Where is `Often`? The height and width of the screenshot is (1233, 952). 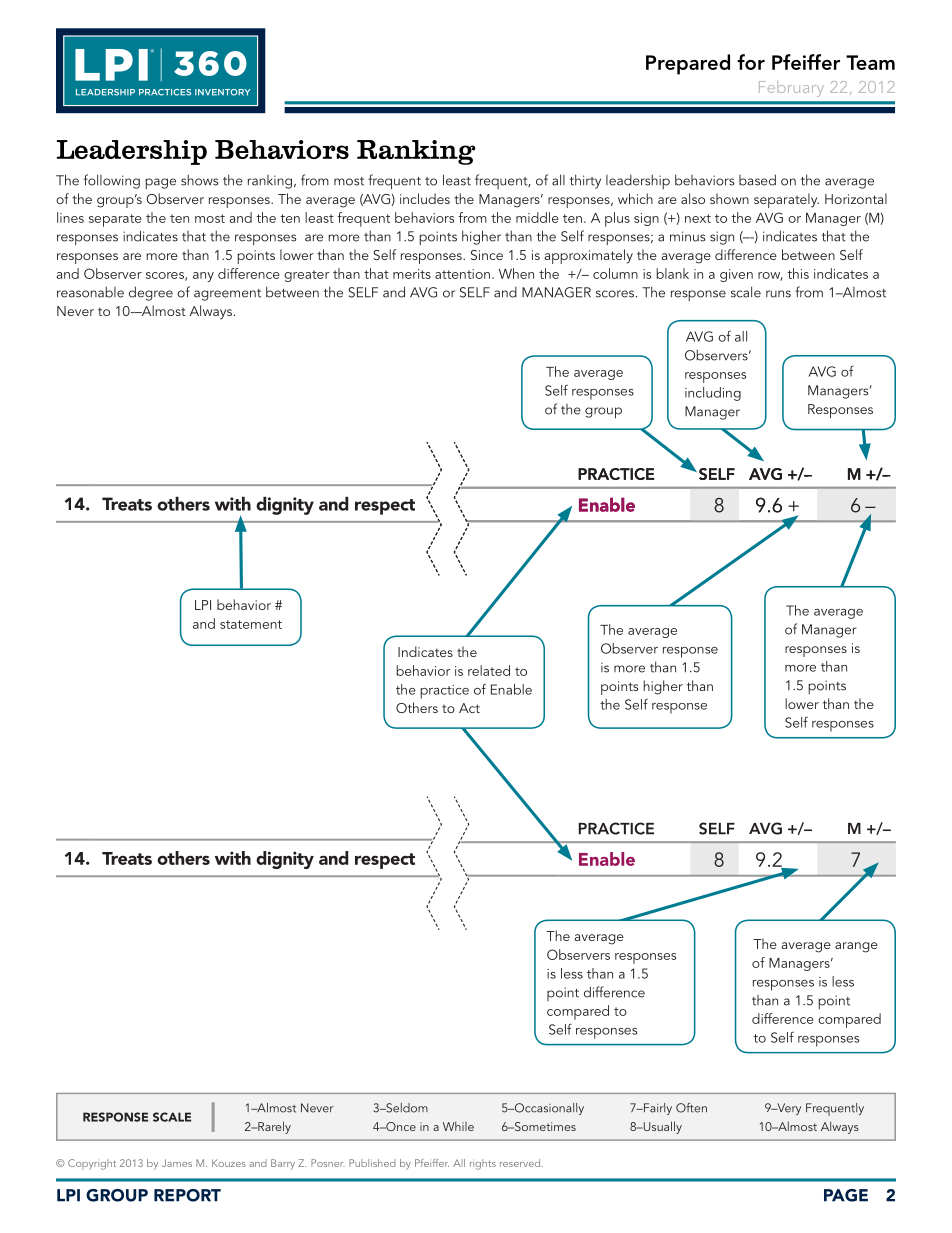 Often is located at coordinates (691, 1107).
